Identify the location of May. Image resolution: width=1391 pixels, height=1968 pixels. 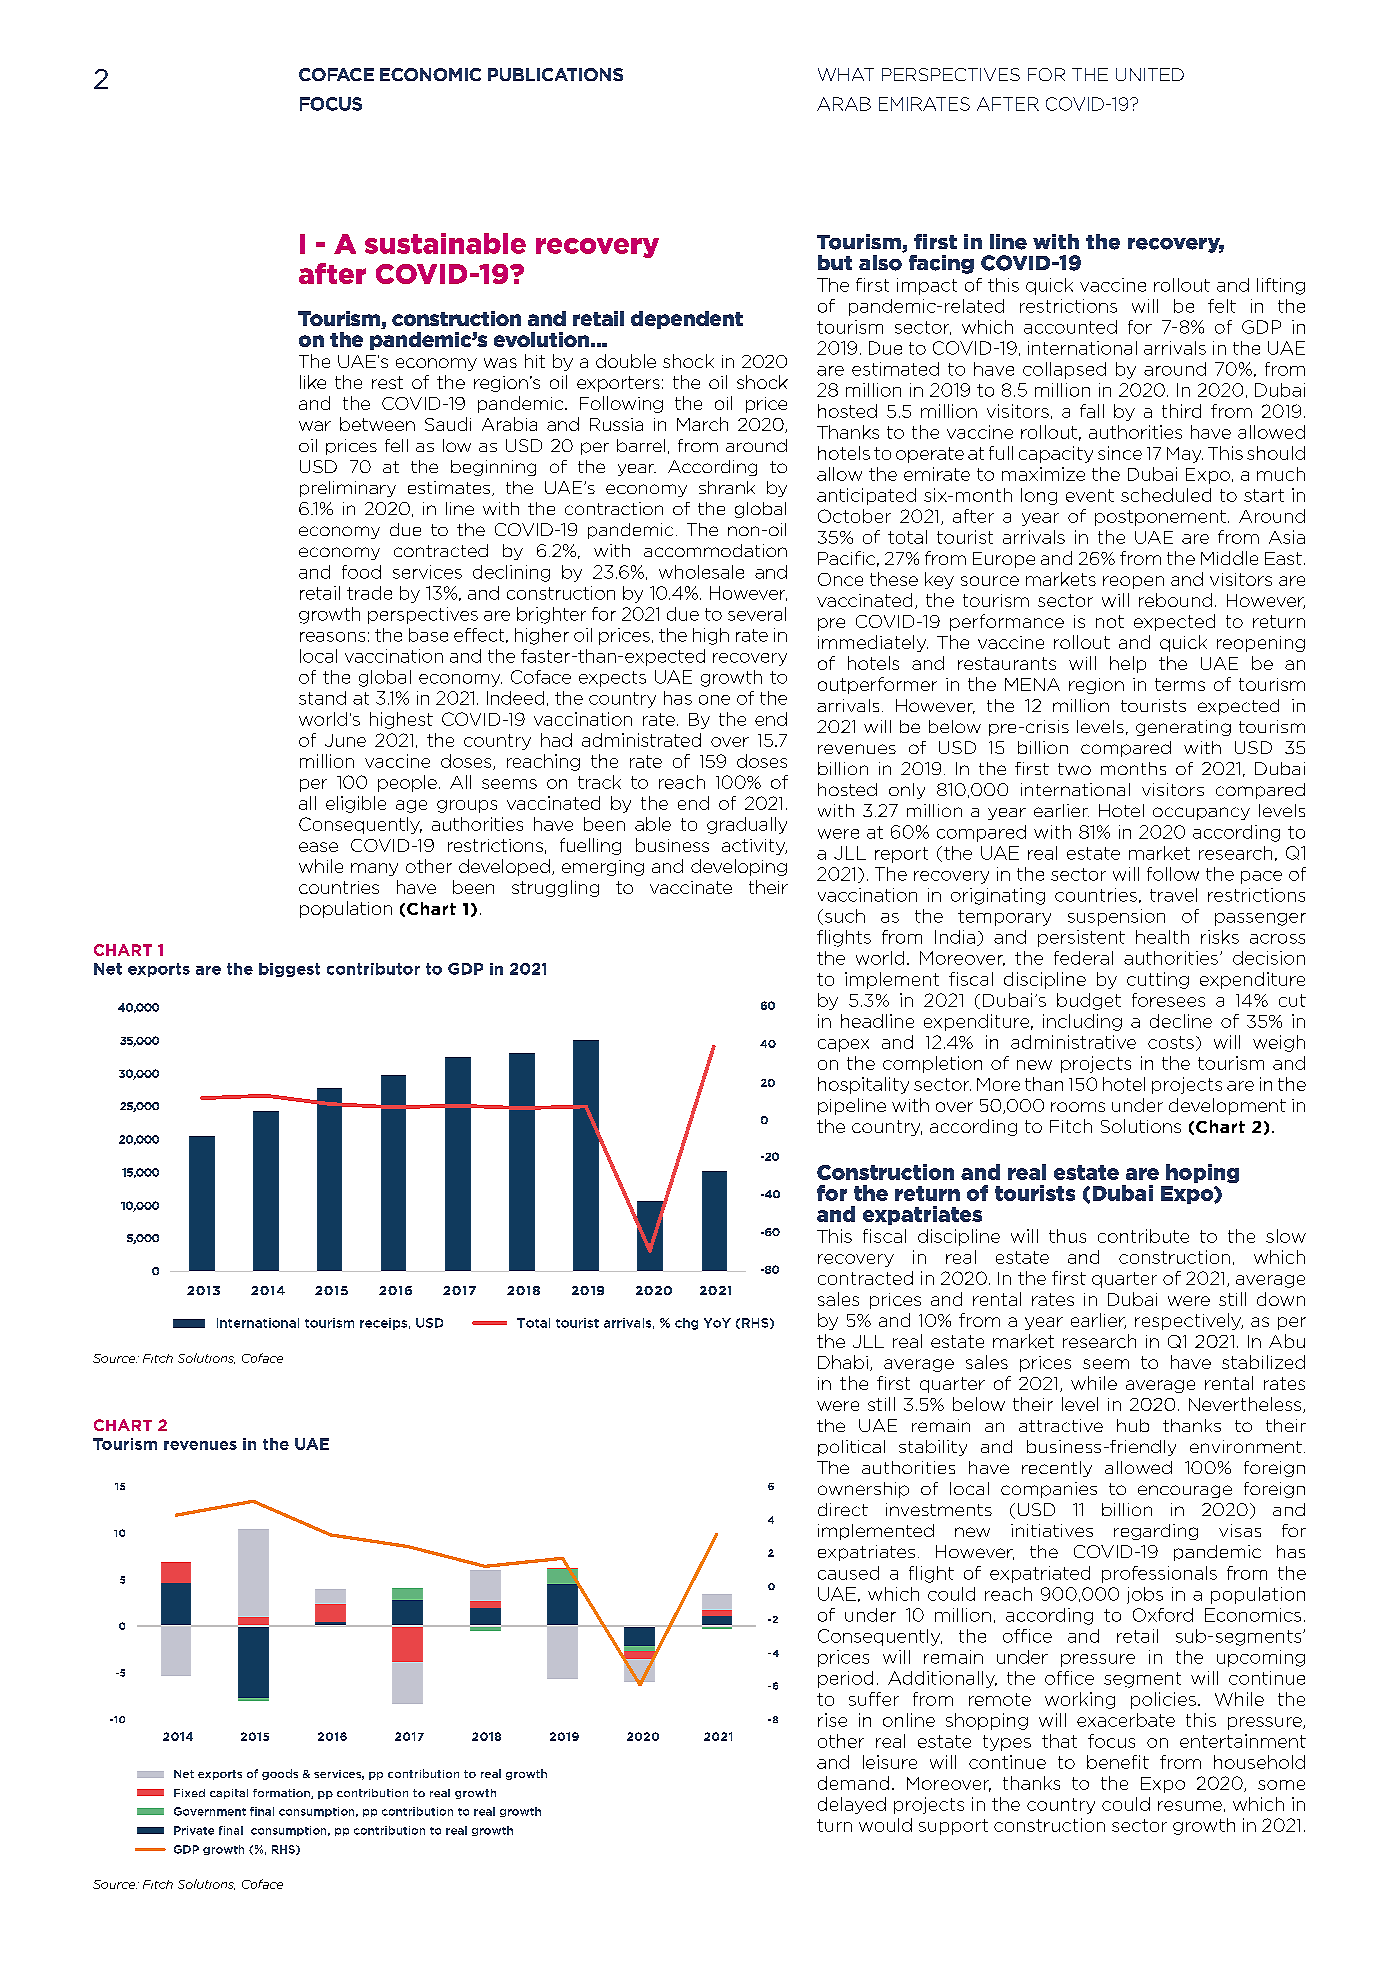
(1185, 455).
